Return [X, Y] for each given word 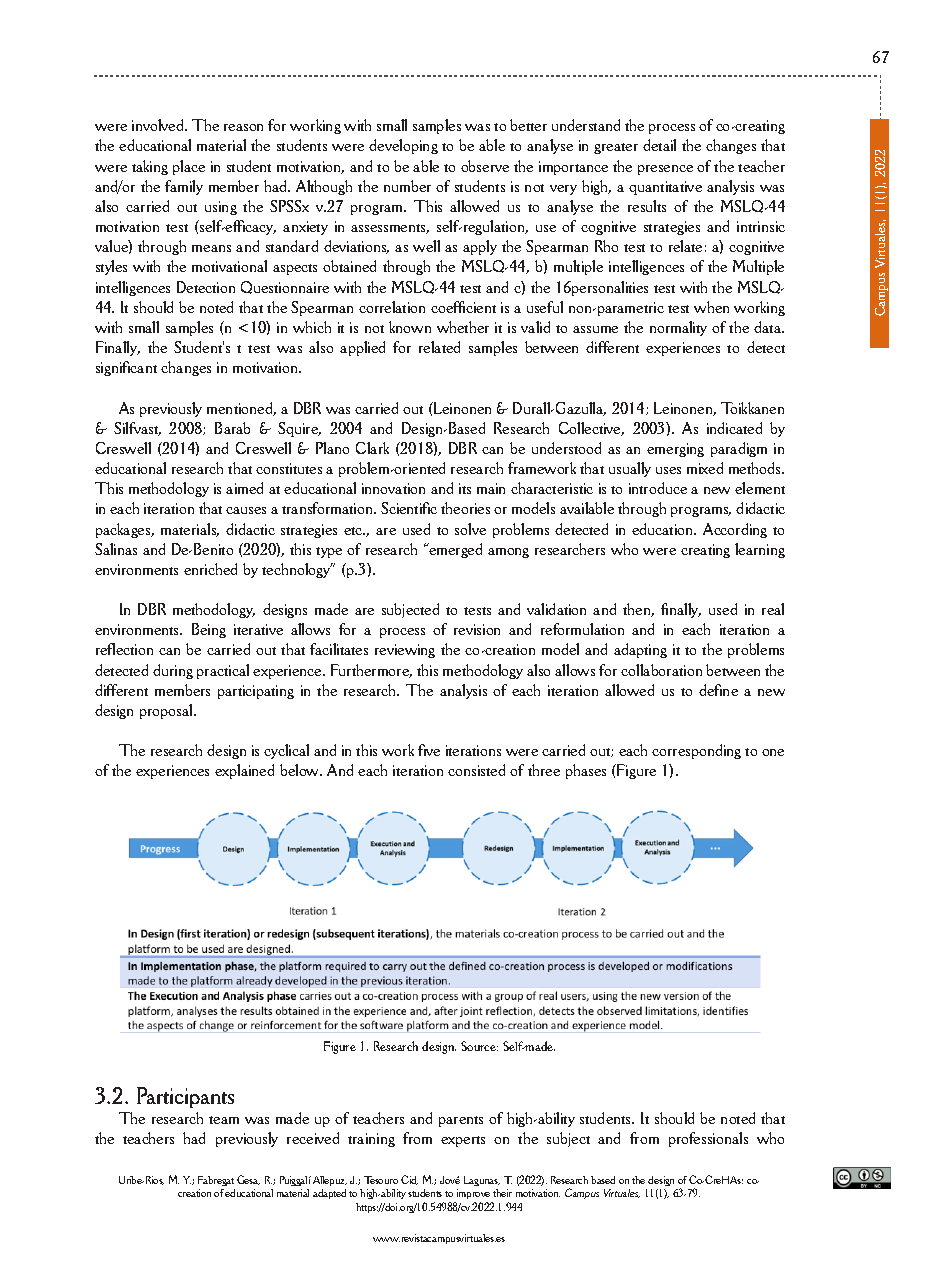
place [189, 167]
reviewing [405, 651]
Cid [409, 1180]
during [173, 671]
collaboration [661, 670]
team [224, 1120]
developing [403, 146]
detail [659, 145]
